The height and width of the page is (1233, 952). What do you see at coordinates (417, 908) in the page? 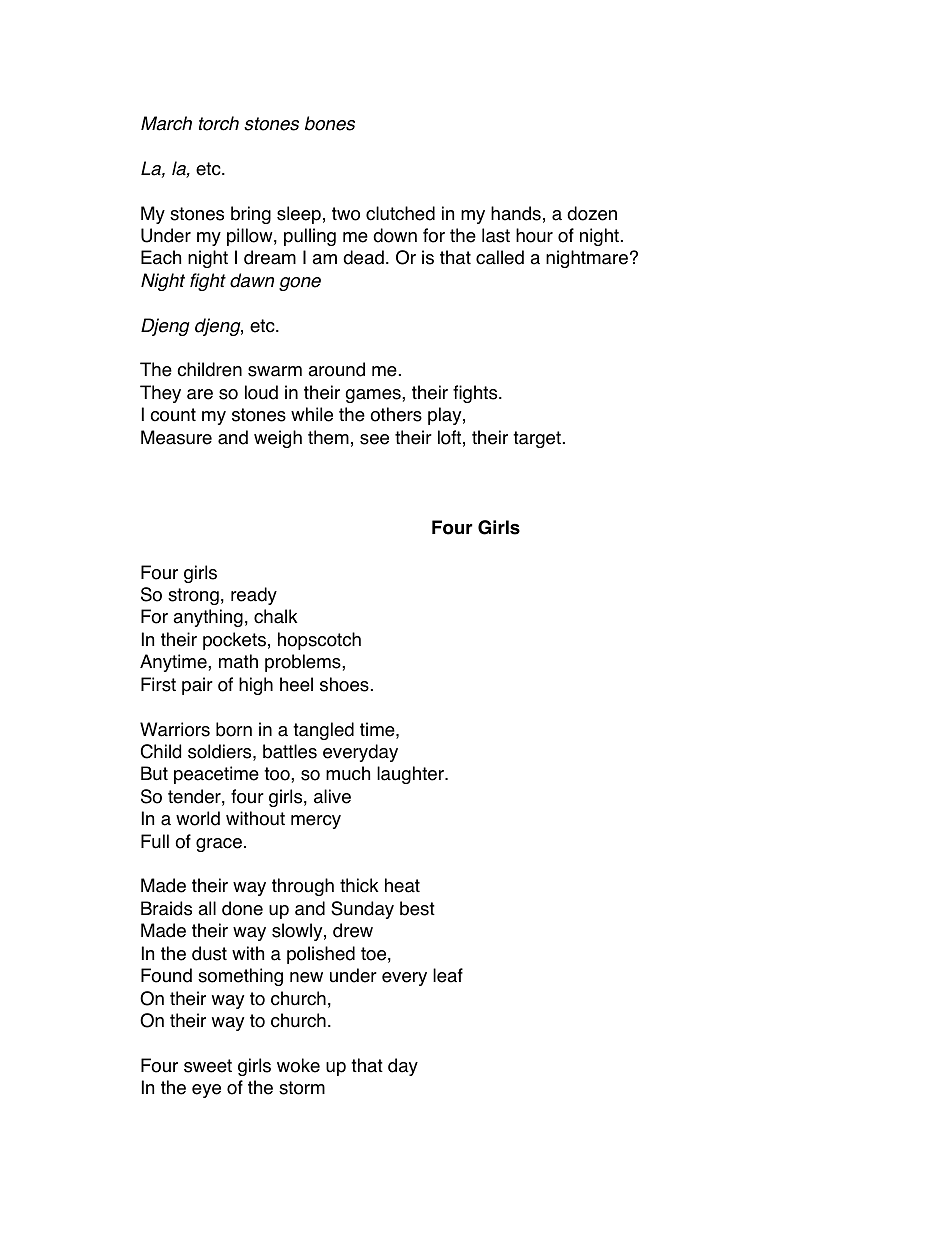
I see `best` at bounding box center [417, 908].
